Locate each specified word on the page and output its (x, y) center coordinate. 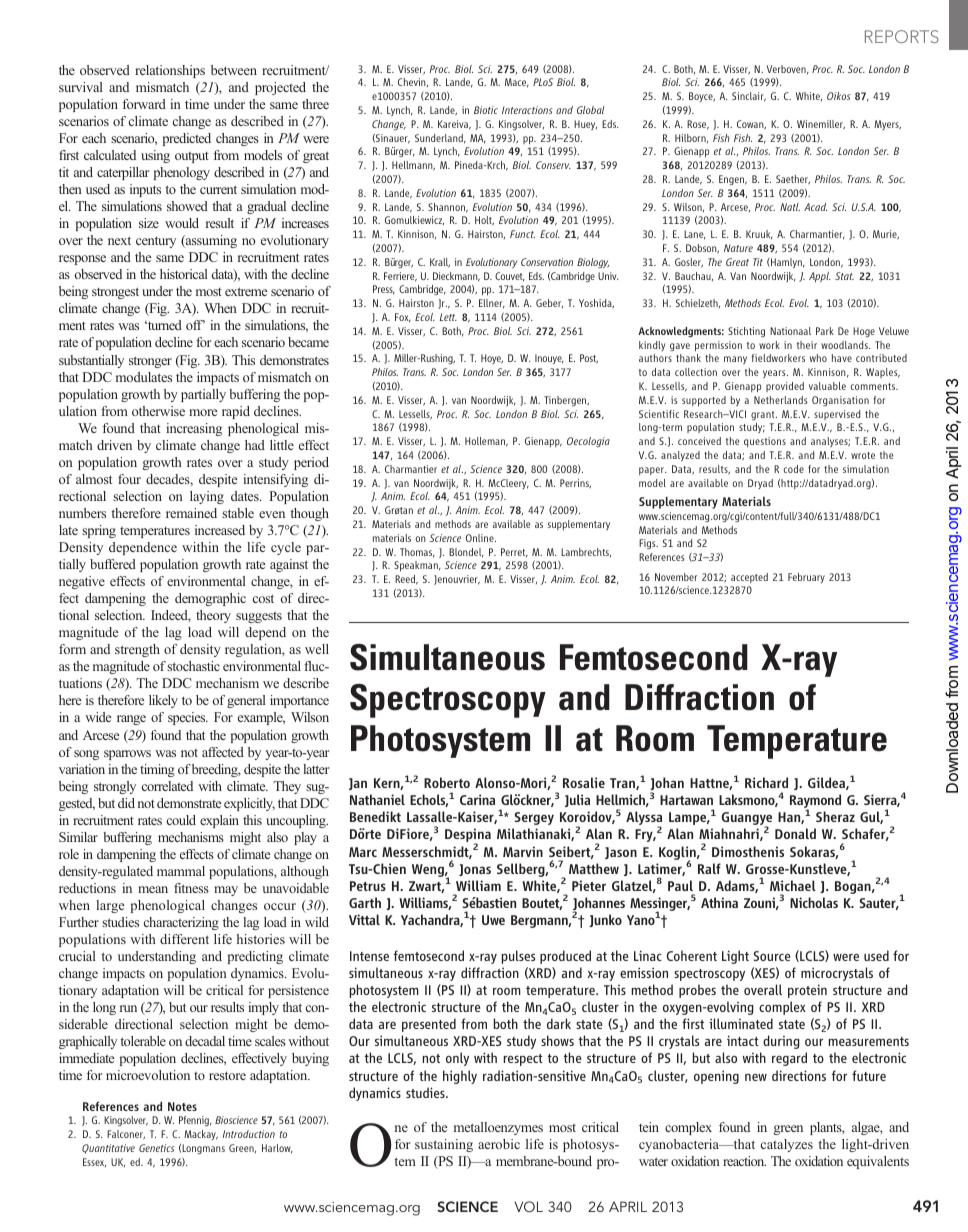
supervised (837, 415)
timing (157, 770)
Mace (517, 83)
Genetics (157, 1148)
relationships (170, 71)
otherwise (158, 411)
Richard (766, 782)
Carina (477, 799)
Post (589, 359)
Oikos (839, 96)
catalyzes (787, 1145)
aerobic (499, 1144)
